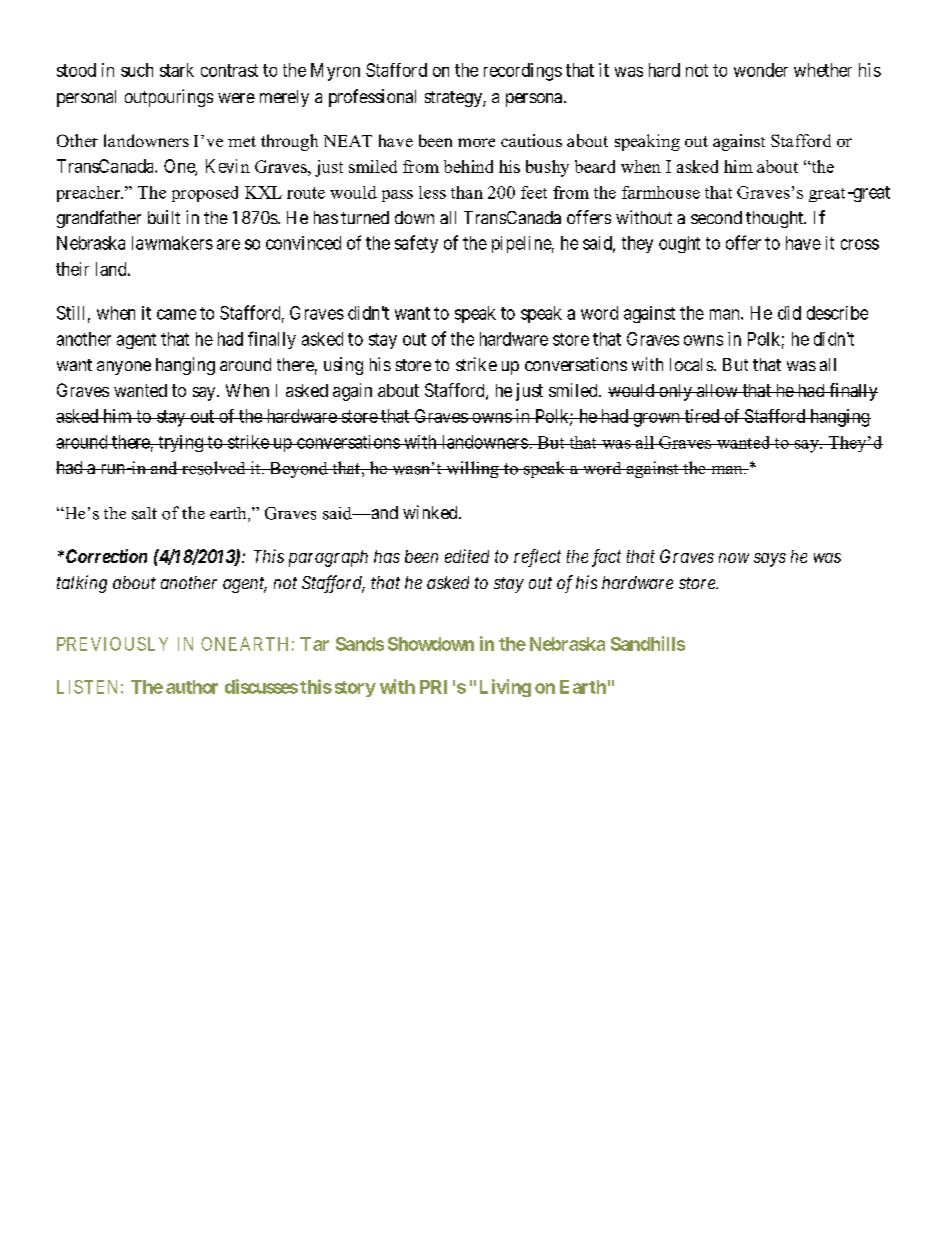  What do you see at coordinates (523, 72) in the image?
I see `recordings` at bounding box center [523, 72].
